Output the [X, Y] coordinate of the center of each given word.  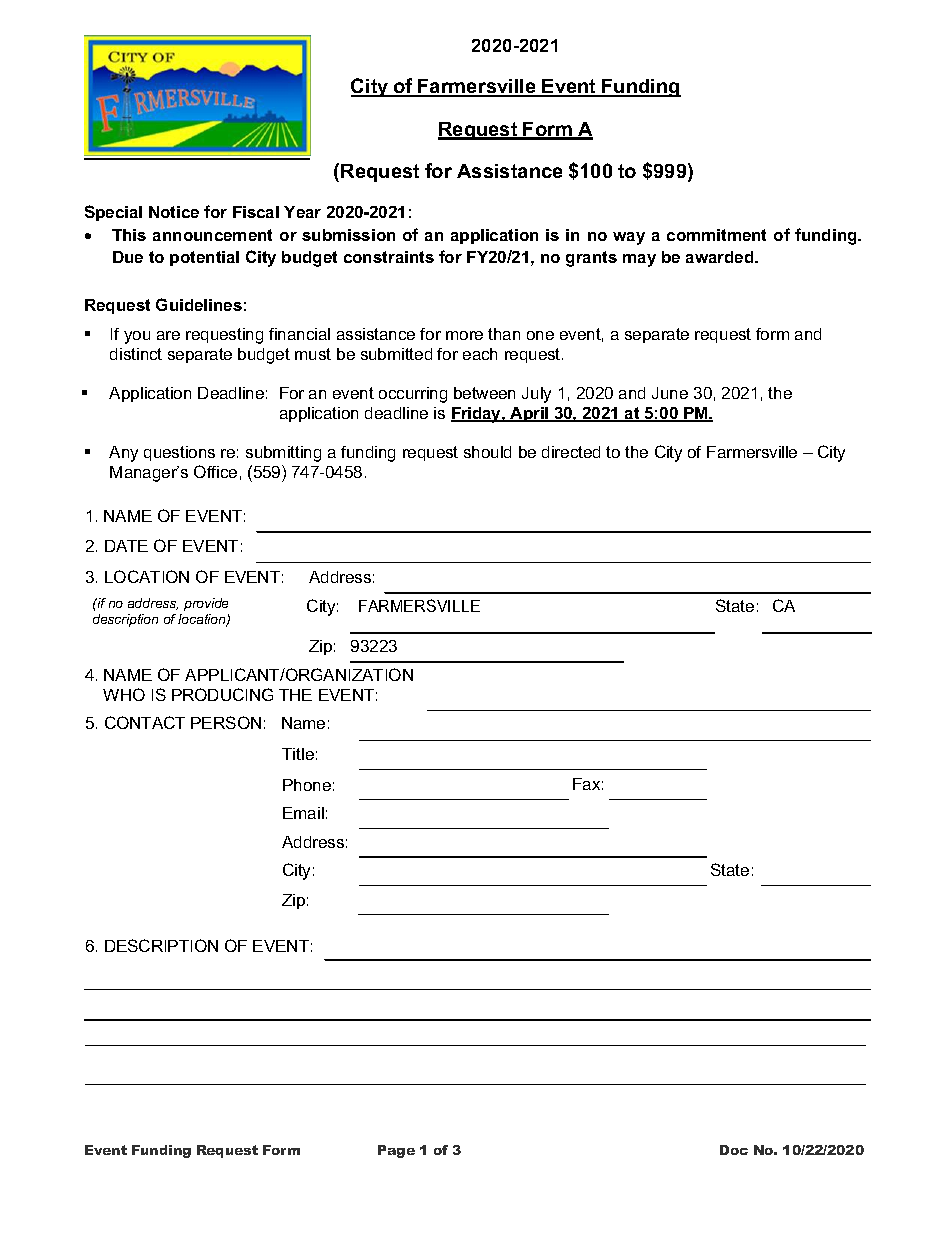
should [487, 452]
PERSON [226, 722]
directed [571, 452]
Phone [307, 785]
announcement [212, 235]
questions [179, 453]
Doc [734, 1150]
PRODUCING [222, 694]
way [629, 238]
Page [396, 1151]
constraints [389, 257]
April [529, 414]
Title [298, 754]
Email [303, 813]
